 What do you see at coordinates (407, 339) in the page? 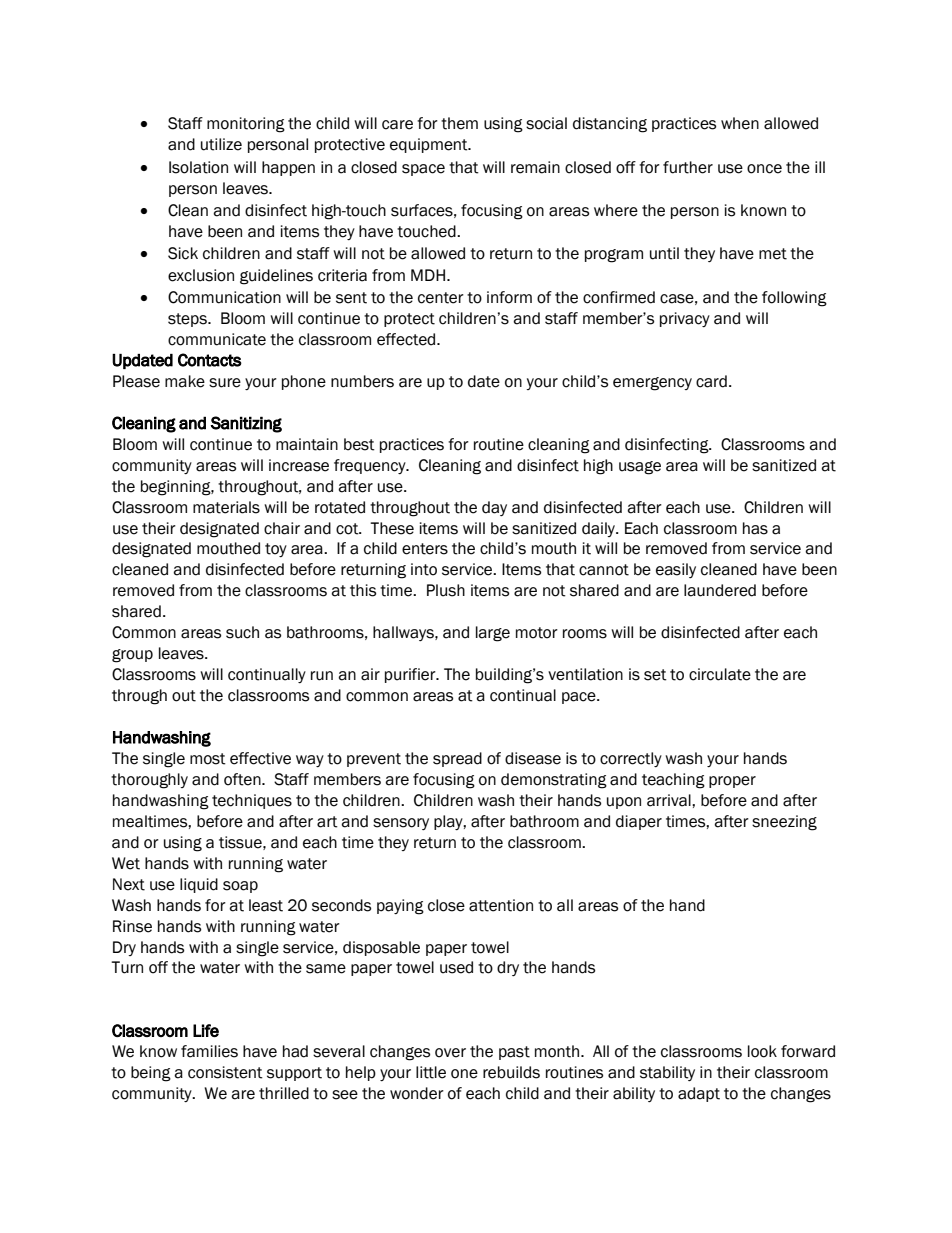
I see `effected` at bounding box center [407, 339].
